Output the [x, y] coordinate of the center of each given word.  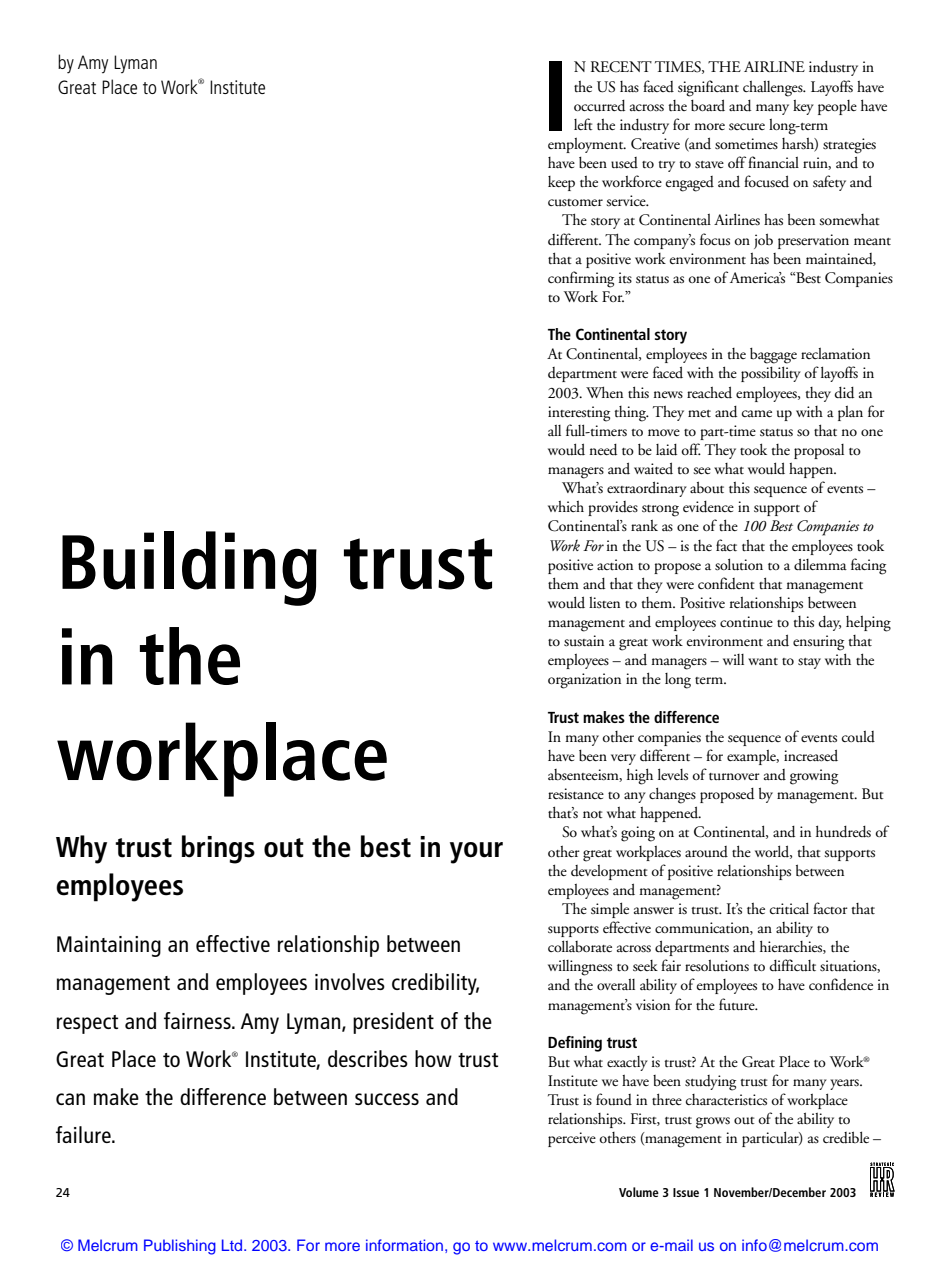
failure [84, 1134]
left [583, 124]
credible [846, 1137]
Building [189, 568]
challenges [774, 89]
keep [561, 183]
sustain [584, 641]
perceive [572, 1139]
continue [746, 622]
